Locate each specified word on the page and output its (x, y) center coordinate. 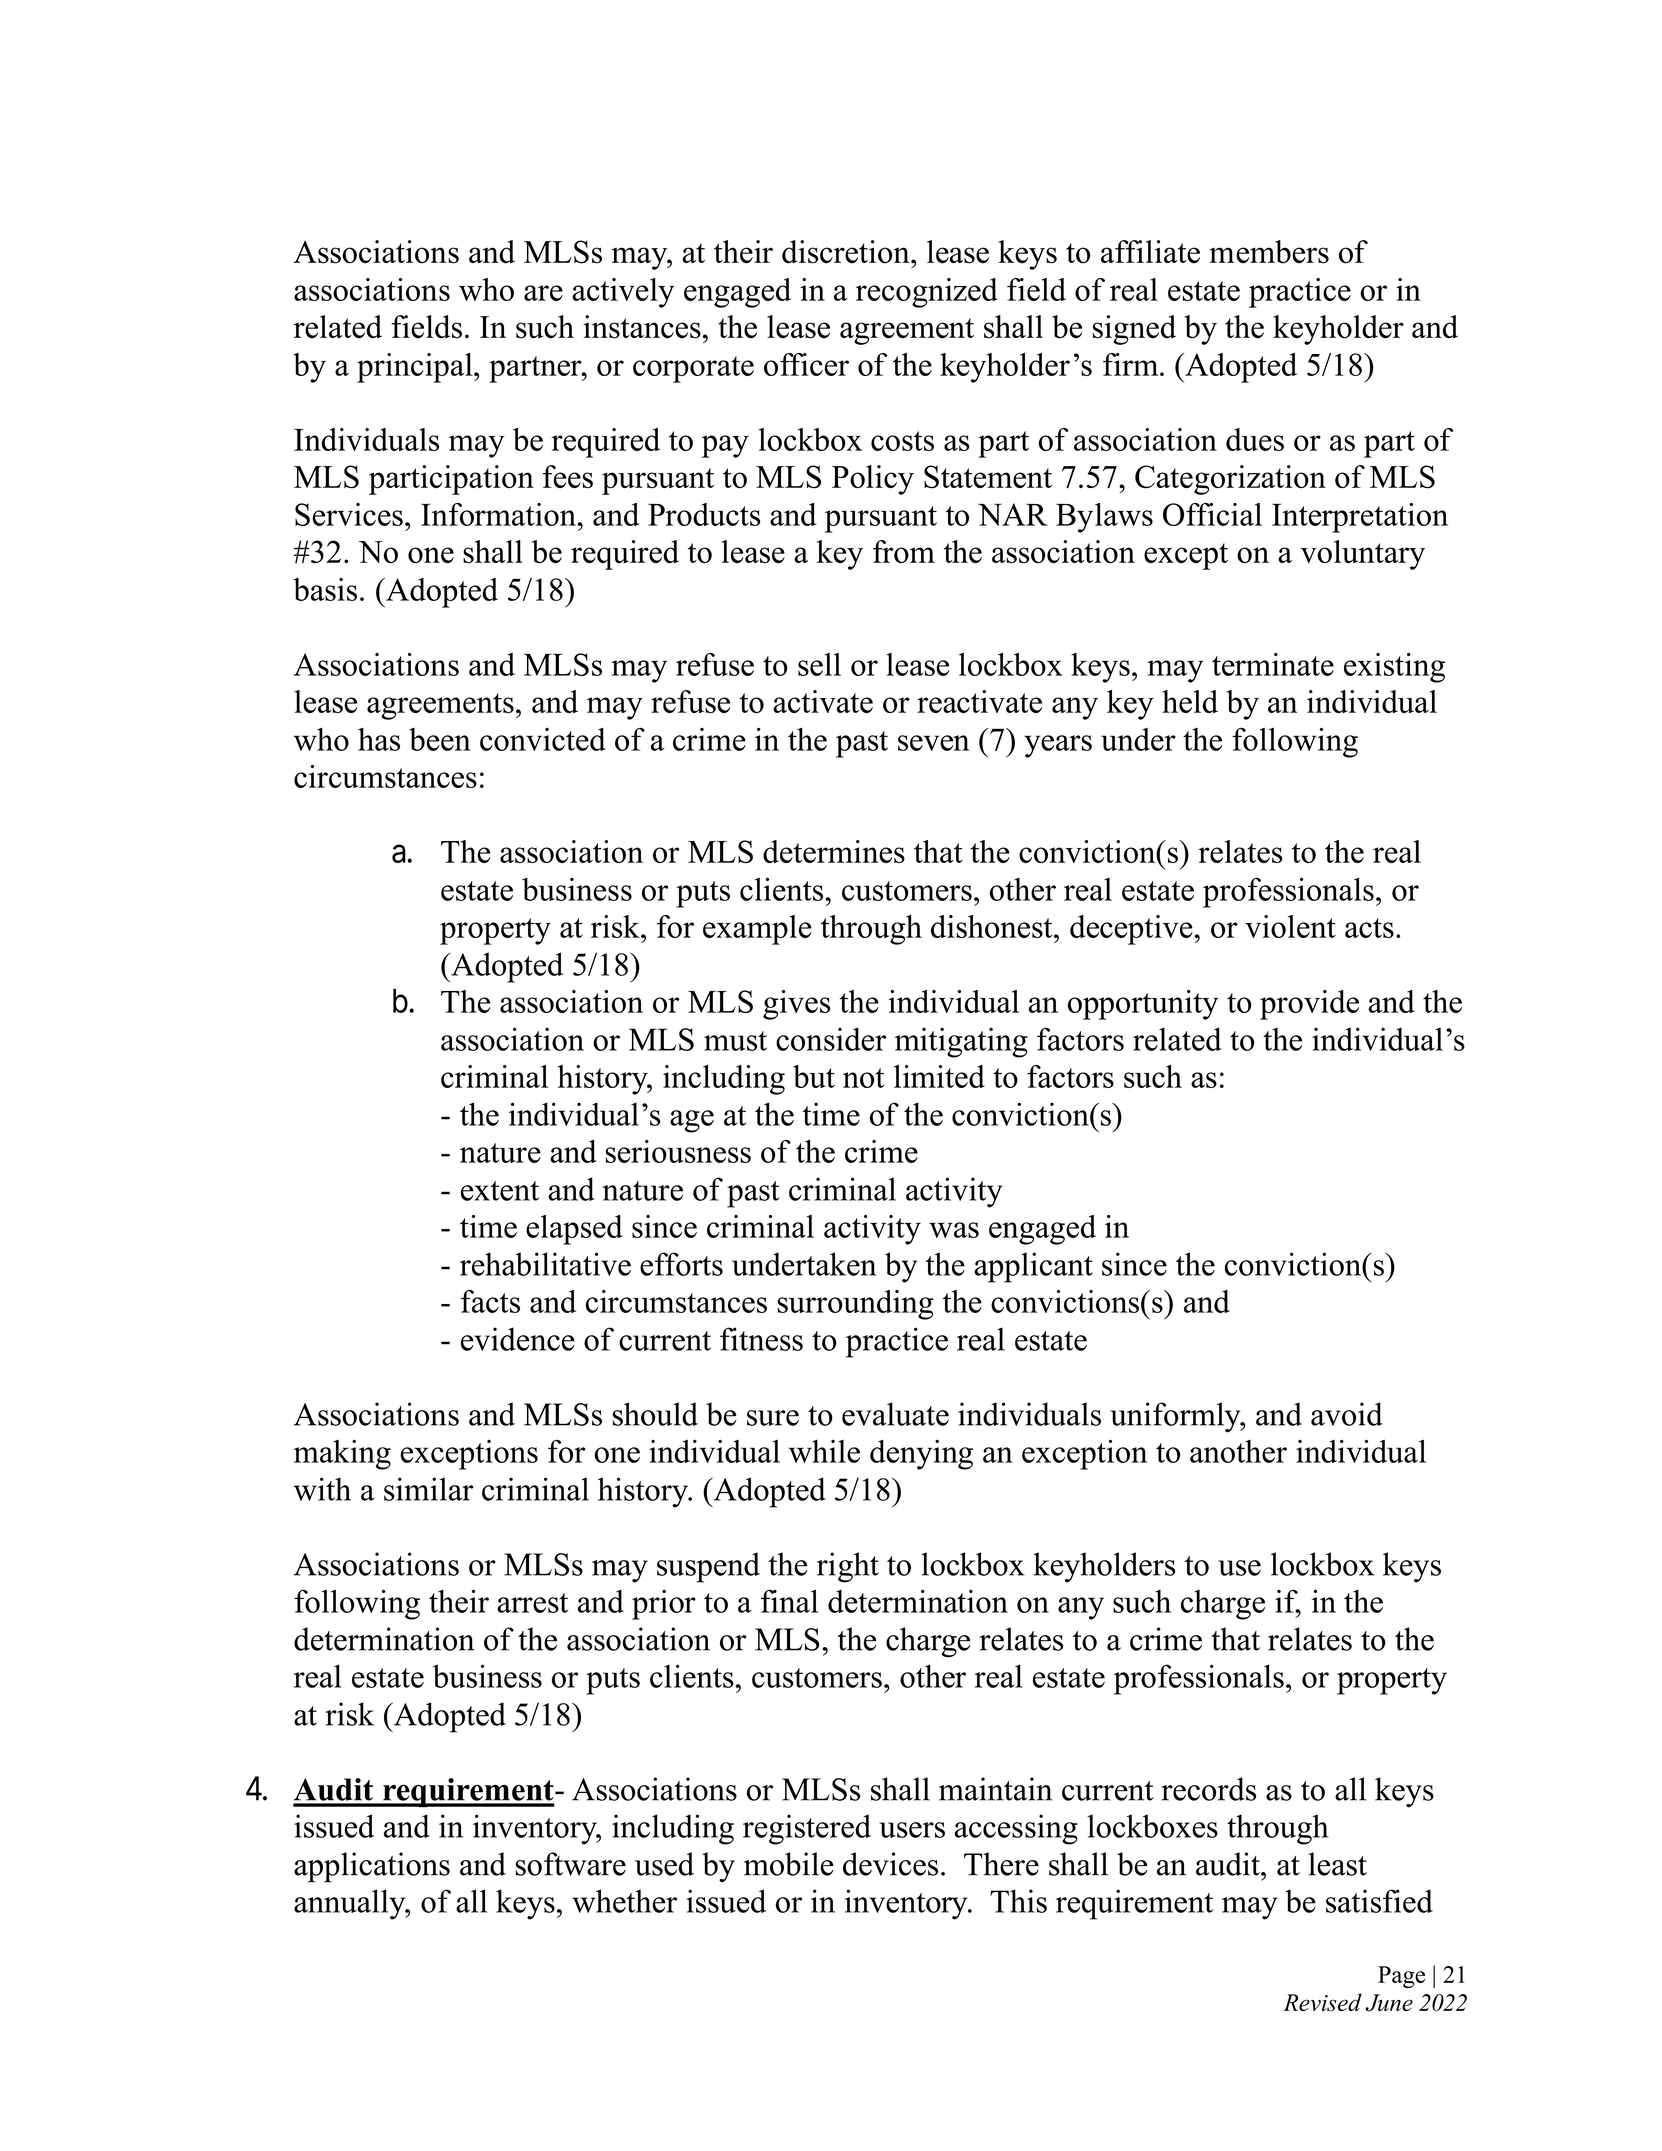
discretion (847, 252)
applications (372, 1867)
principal (416, 368)
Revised (1322, 2002)
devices (890, 1864)
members (1269, 252)
